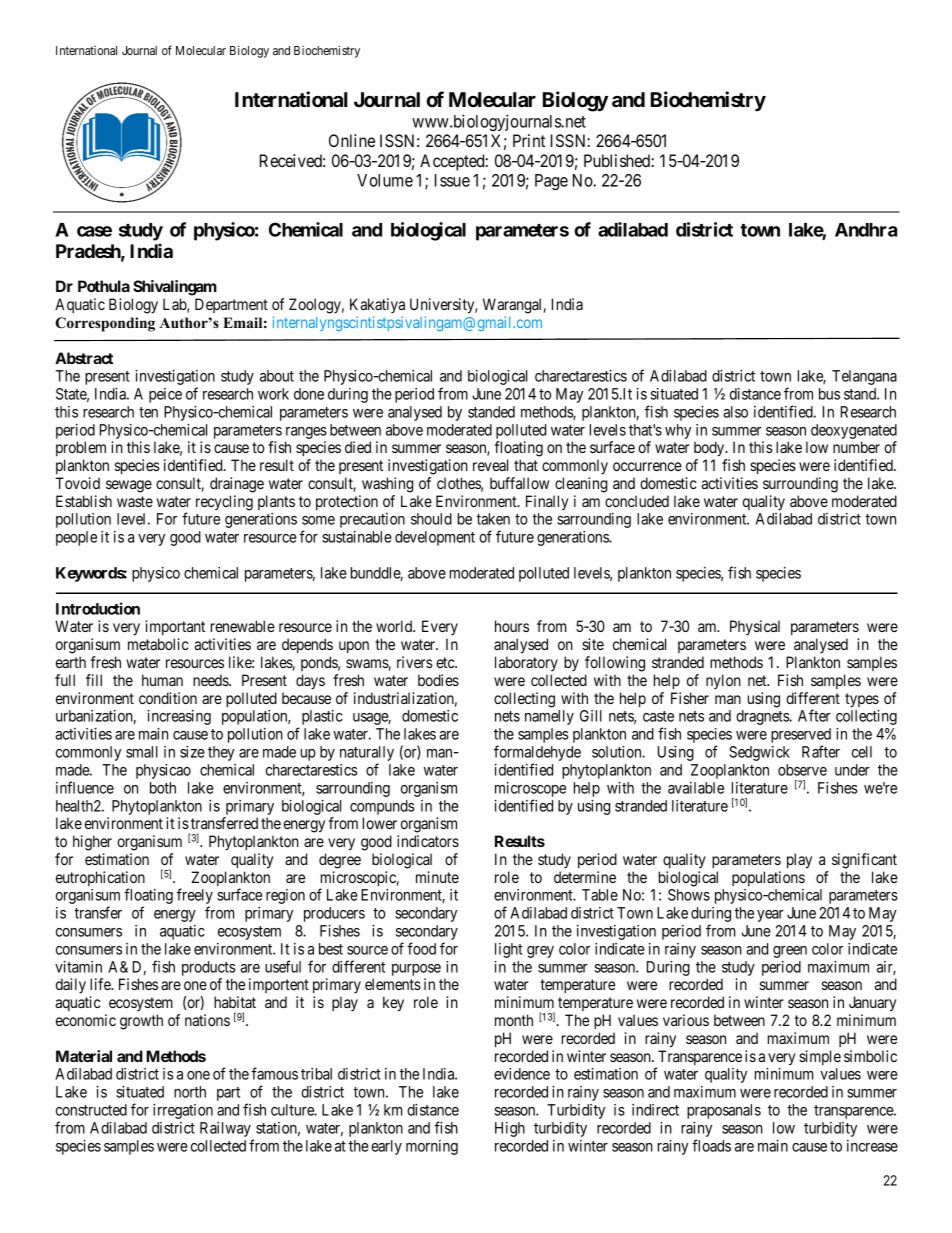  I want to click on Issue, so click(452, 180).
